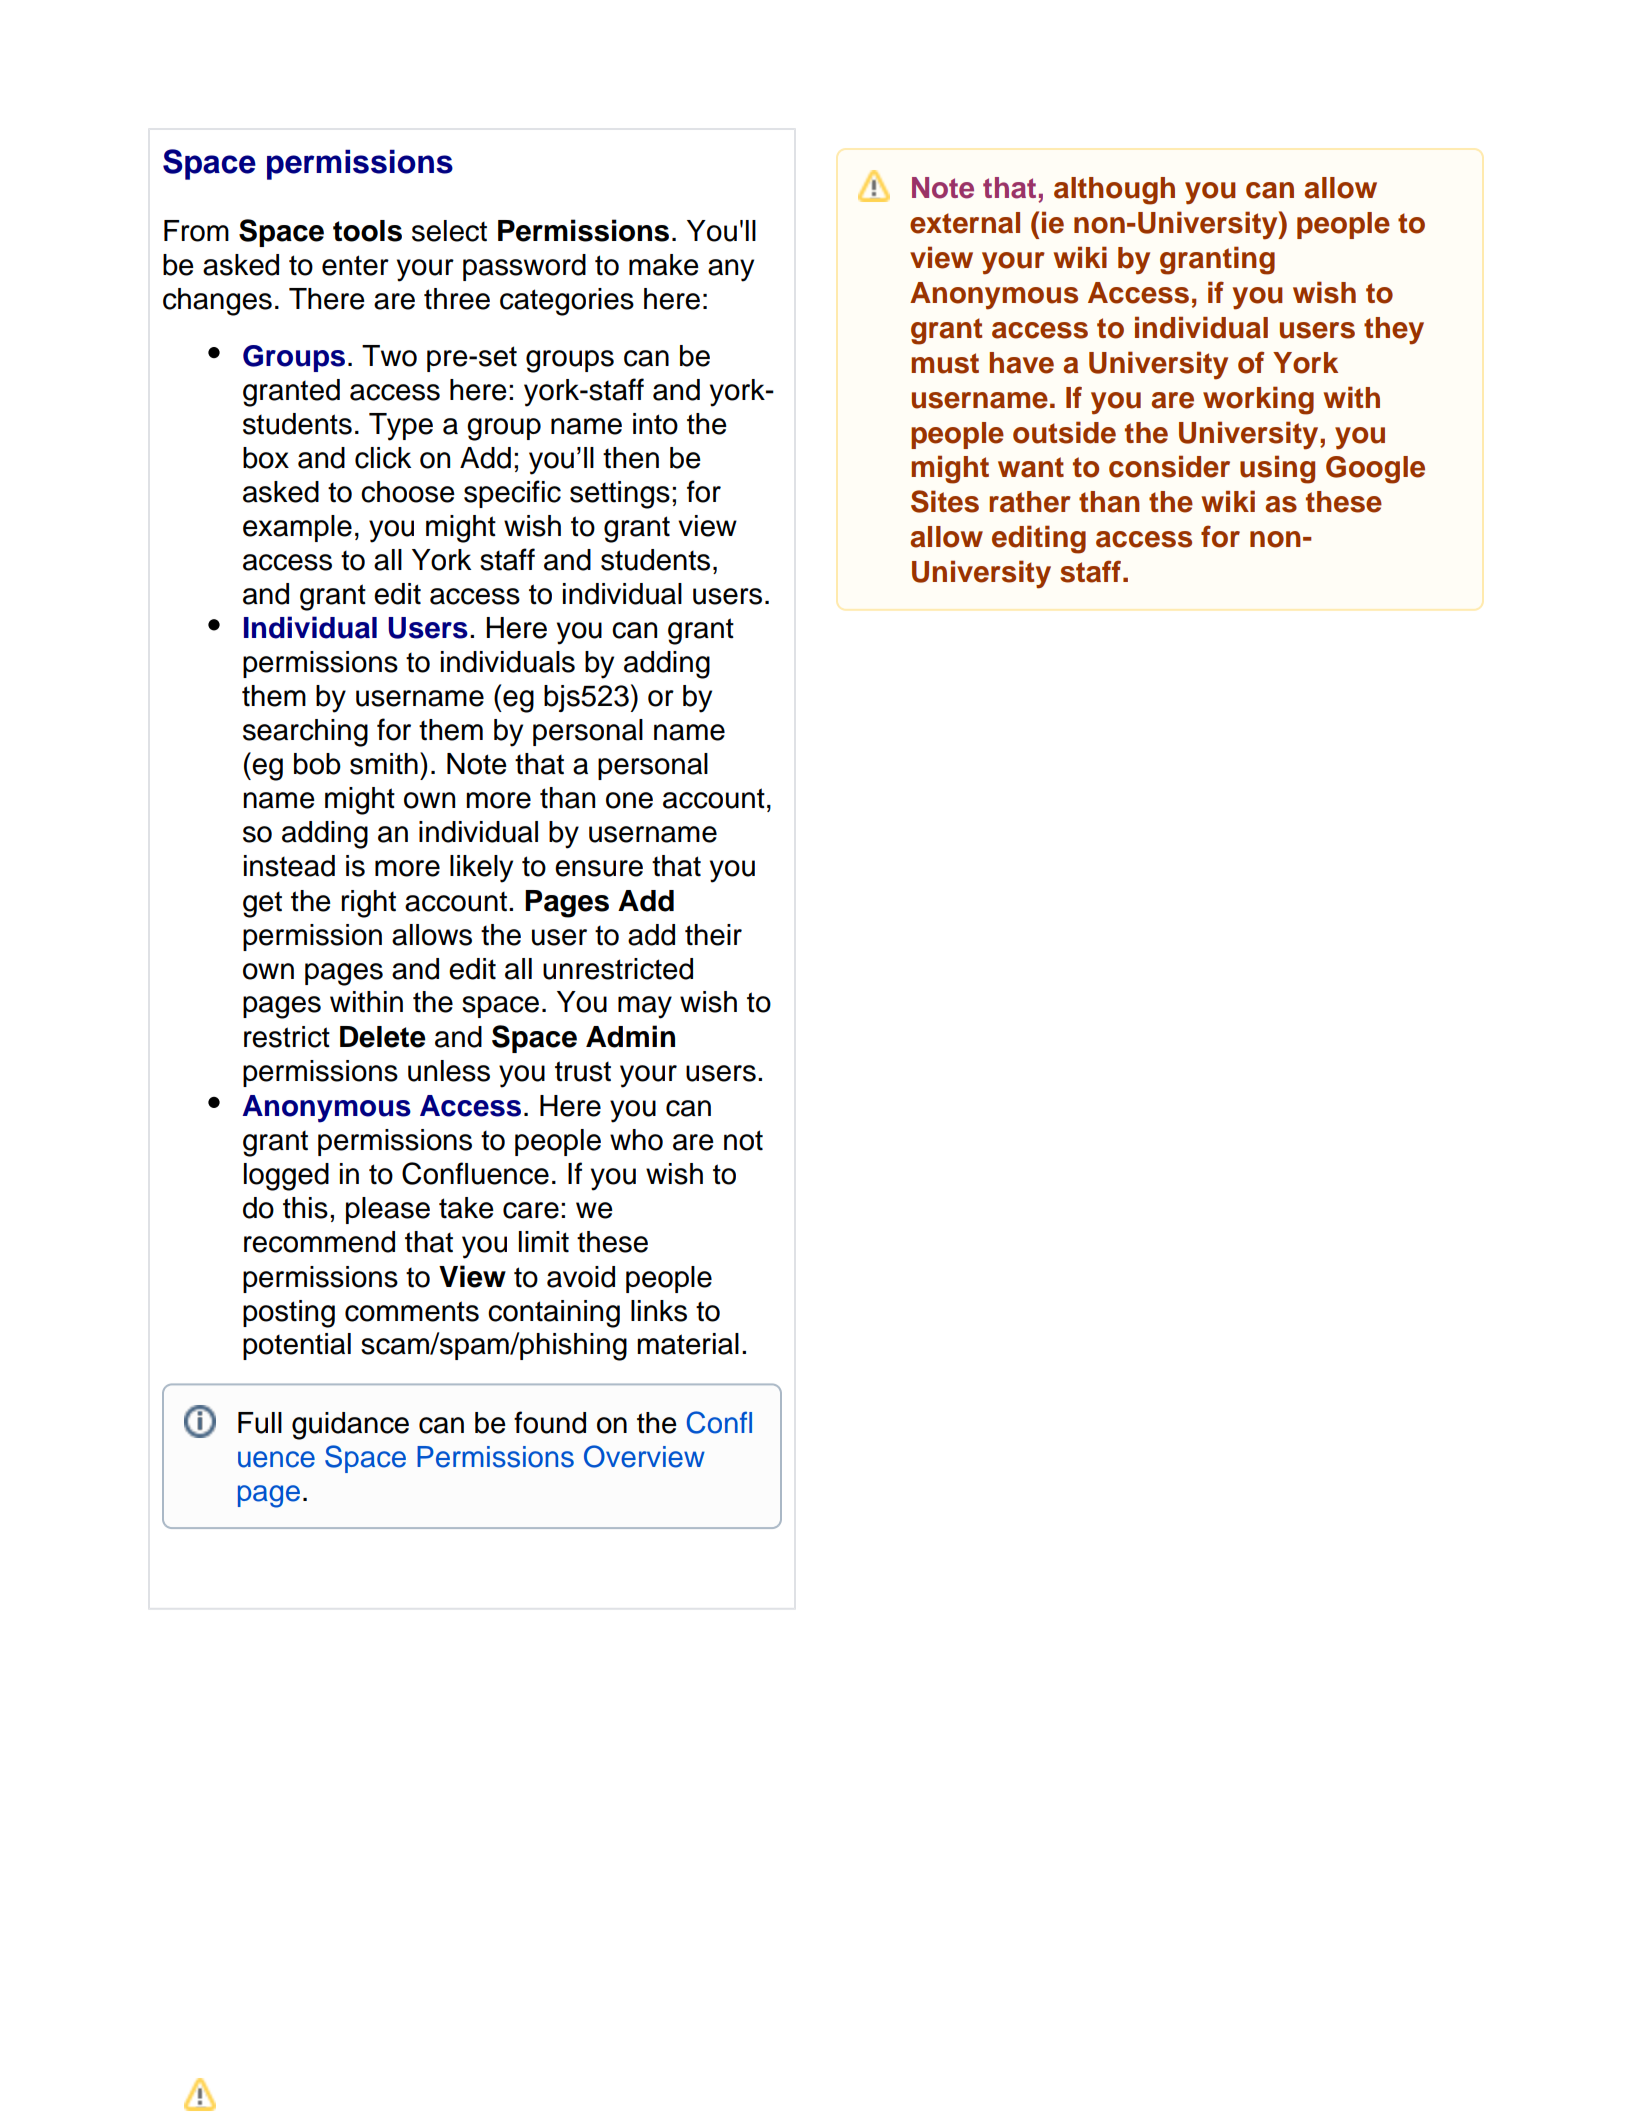  I want to click on material, so click(688, 1344).
